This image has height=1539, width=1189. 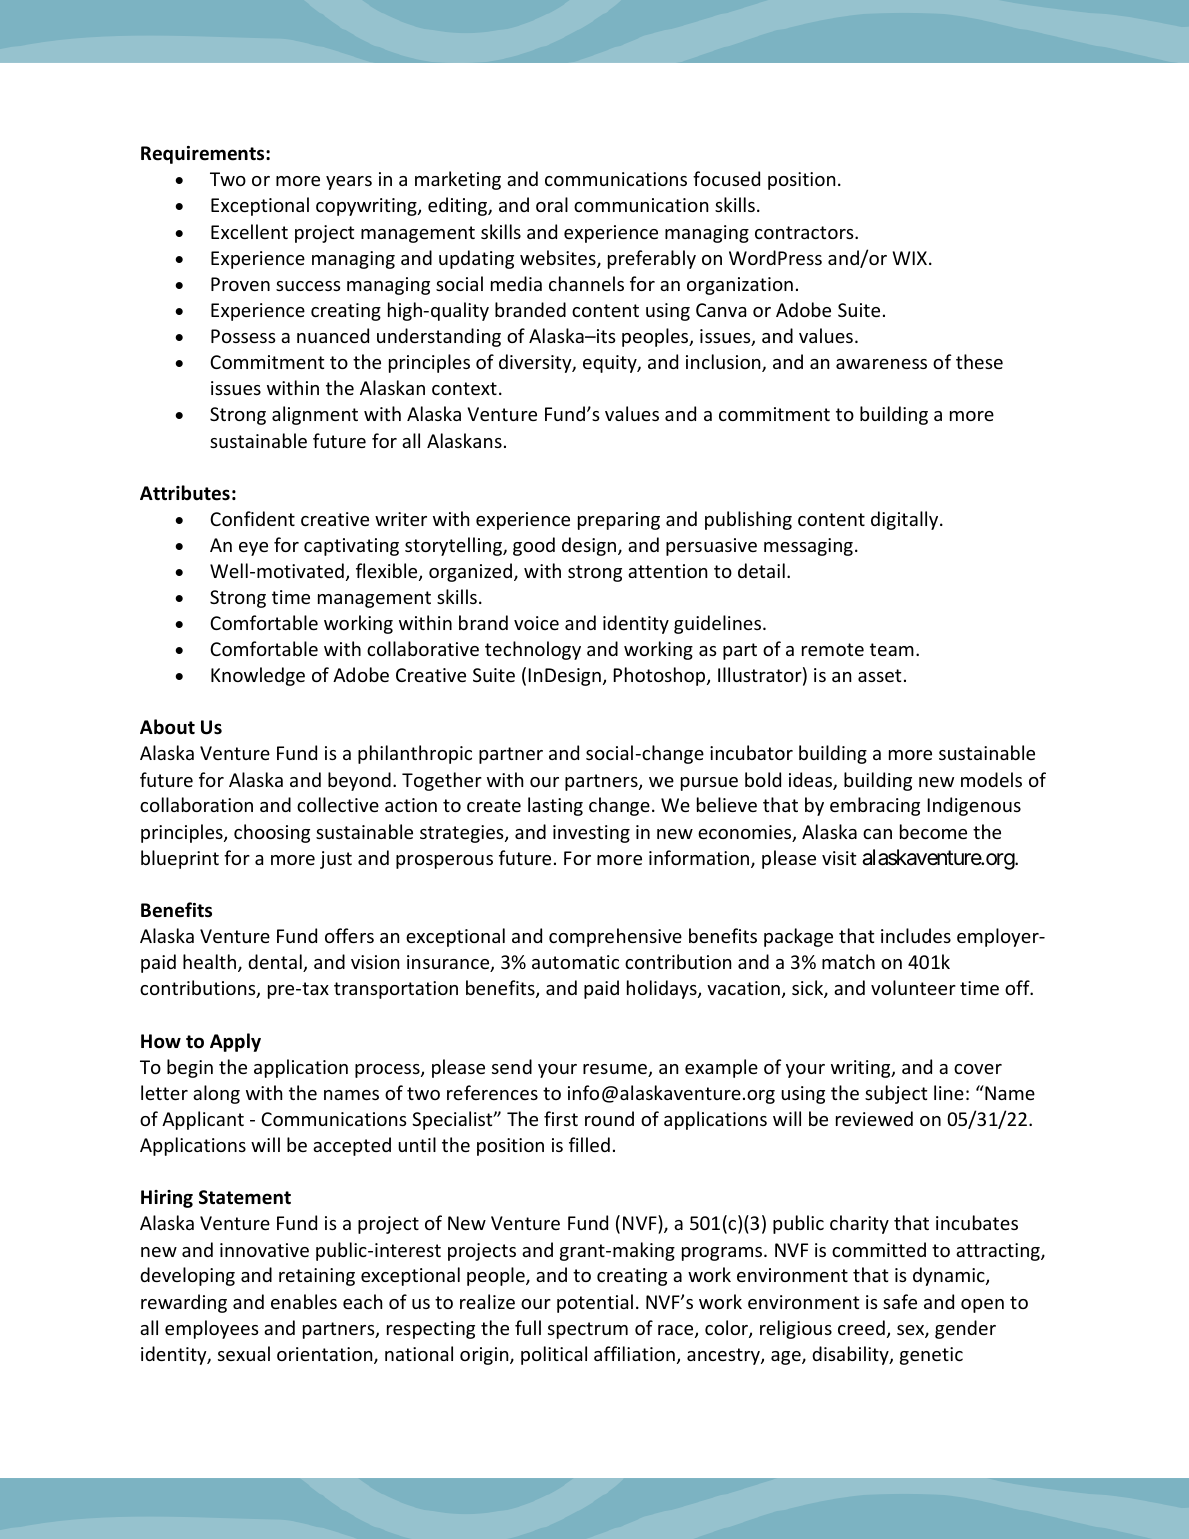 I want to click on oral, so click(x=552, y=204).
